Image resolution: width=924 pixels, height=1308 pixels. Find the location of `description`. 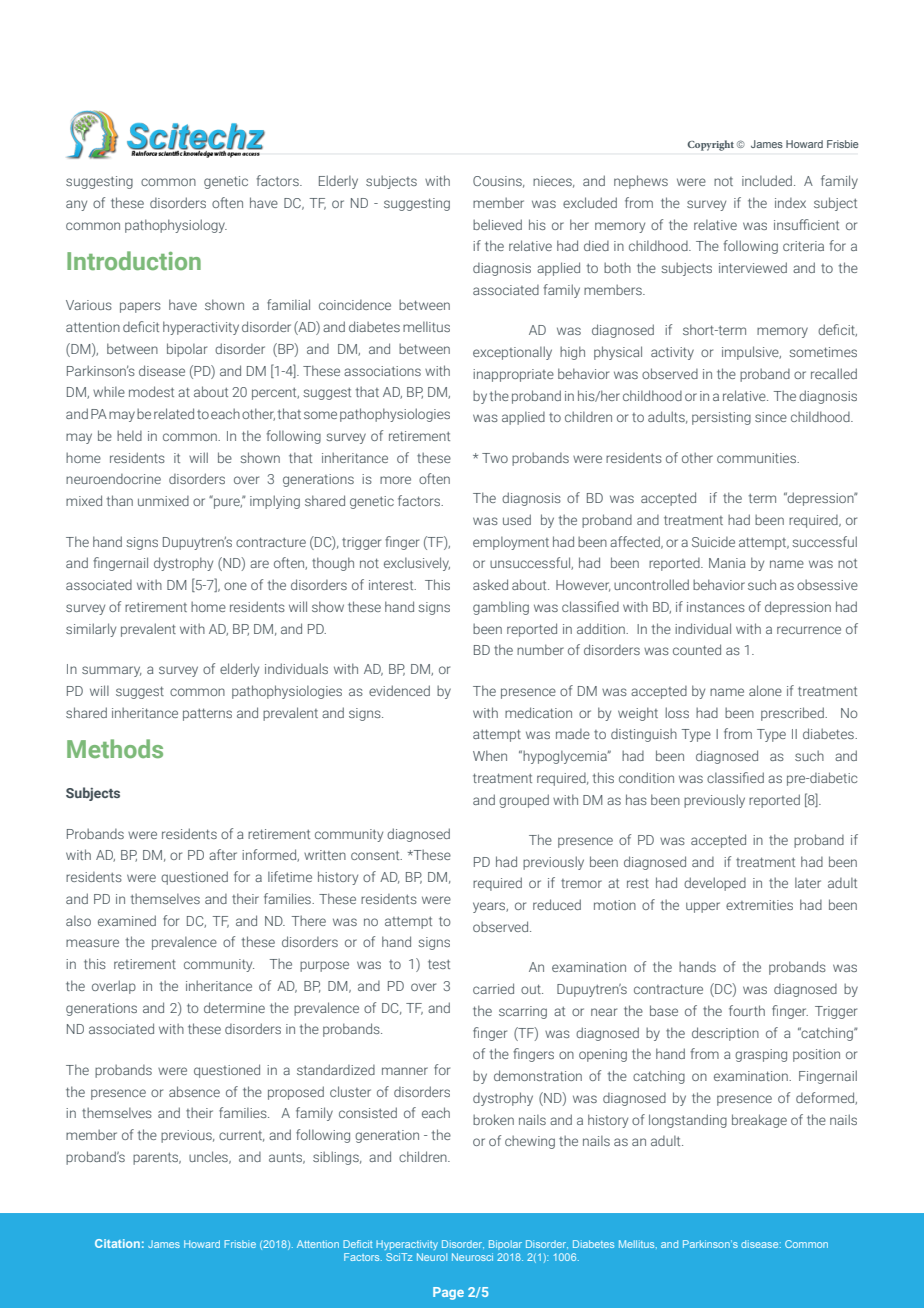

description is located at coordinates (725, 1034).
